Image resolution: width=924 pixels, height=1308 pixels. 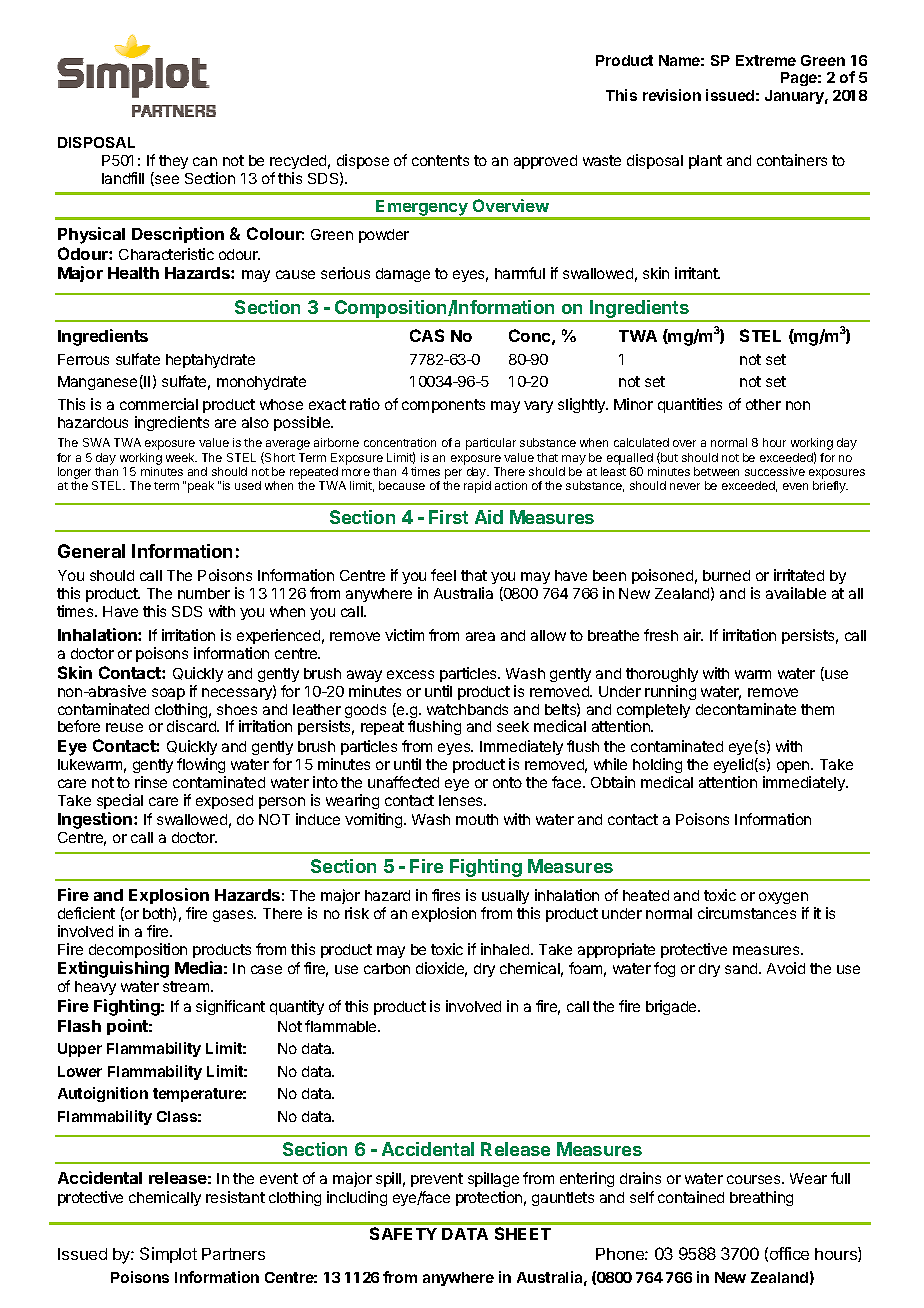 What do you see at coordinates (173, 162) in the image?
I see `they` at bounding box center [173, 162].
